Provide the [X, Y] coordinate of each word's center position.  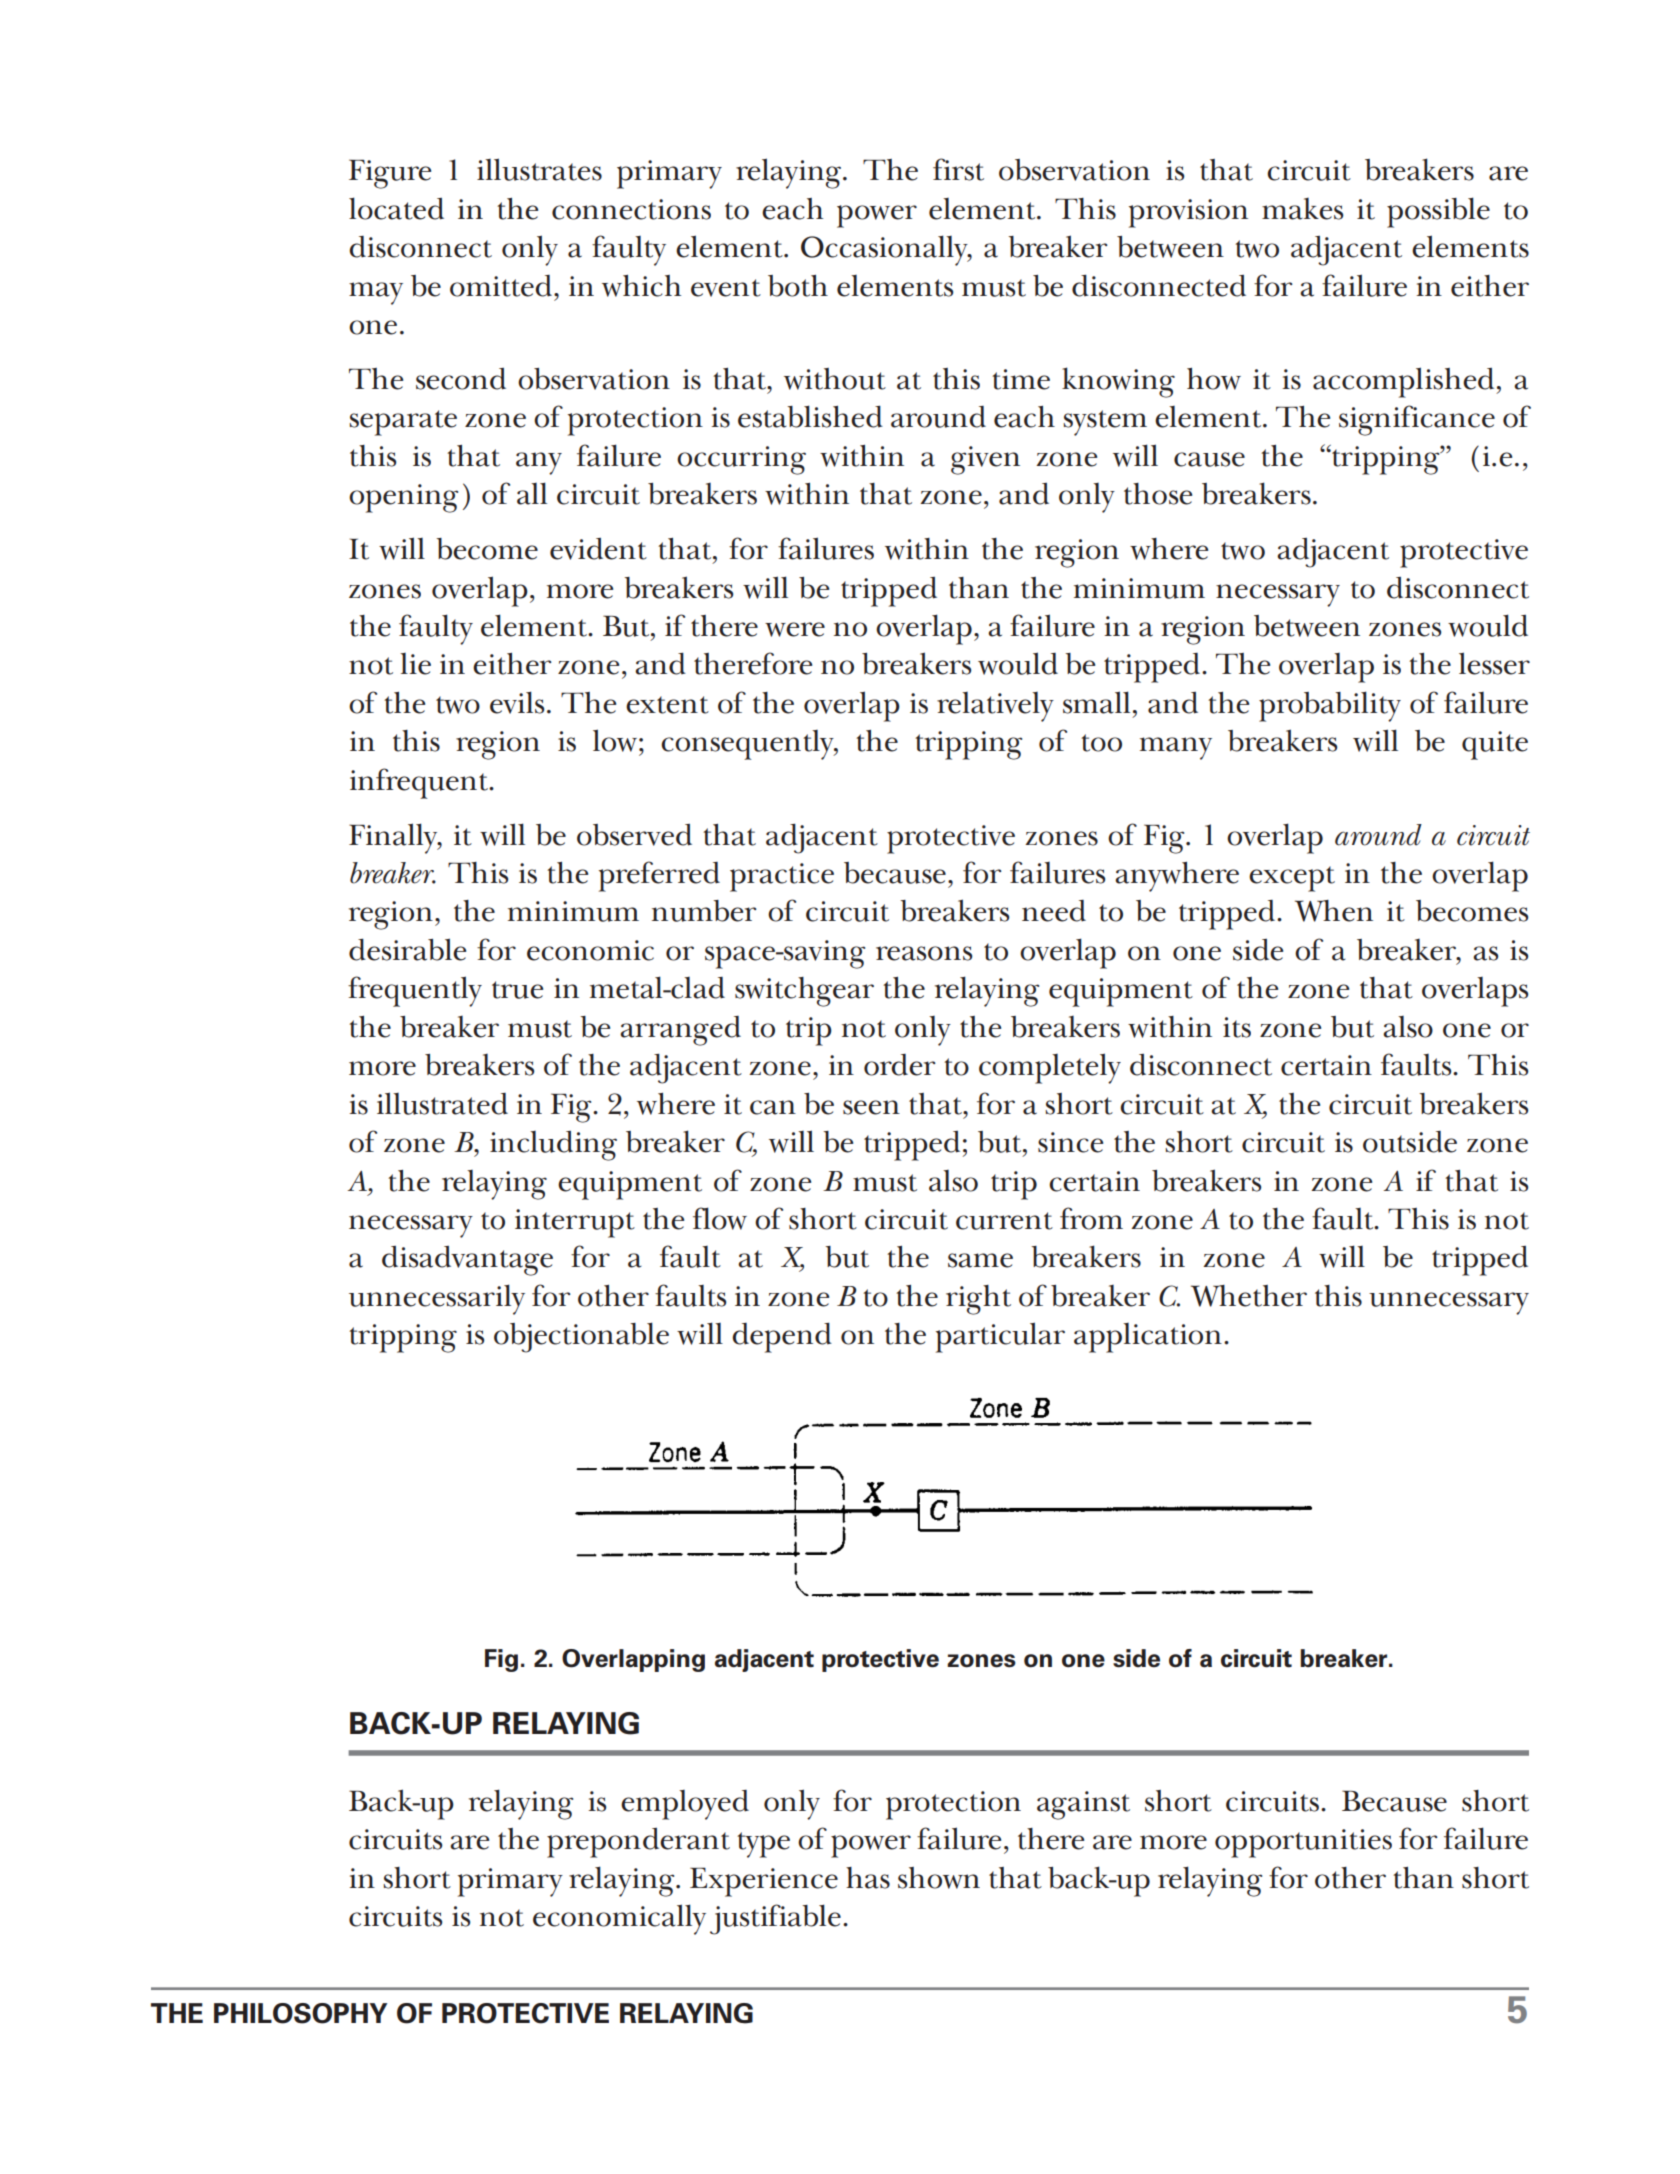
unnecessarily [437, 1299]
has [868, 1878]
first [958, 169]
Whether [1249, 1296]
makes [1302, 209]
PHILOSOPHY [300, 2013]
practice [782, 877]
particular [1000, 1337]
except [1292, 879]
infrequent [420, 783]
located [396, 208]
